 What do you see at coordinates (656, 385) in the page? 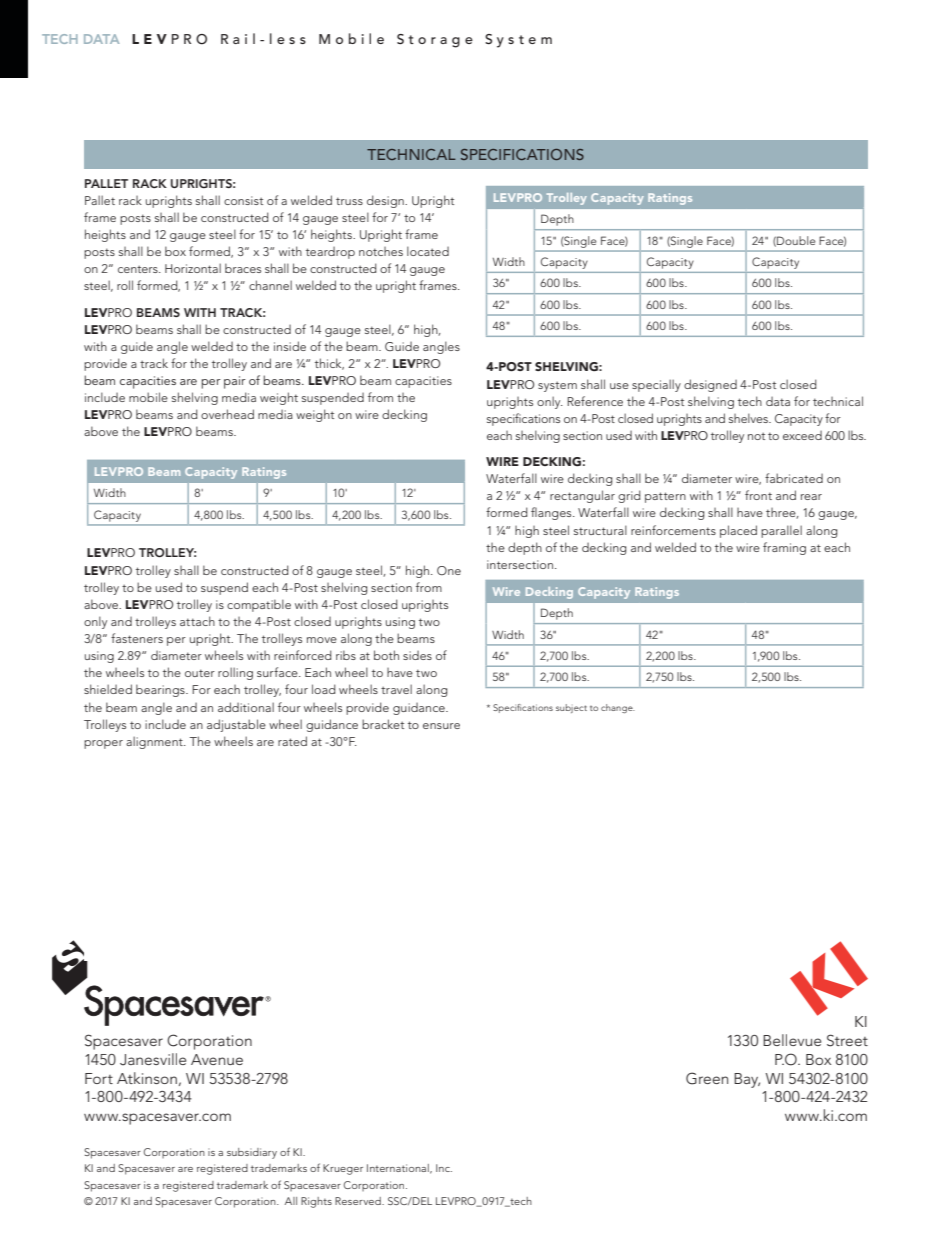
I see `specially` at bounding box center [656, 385].
